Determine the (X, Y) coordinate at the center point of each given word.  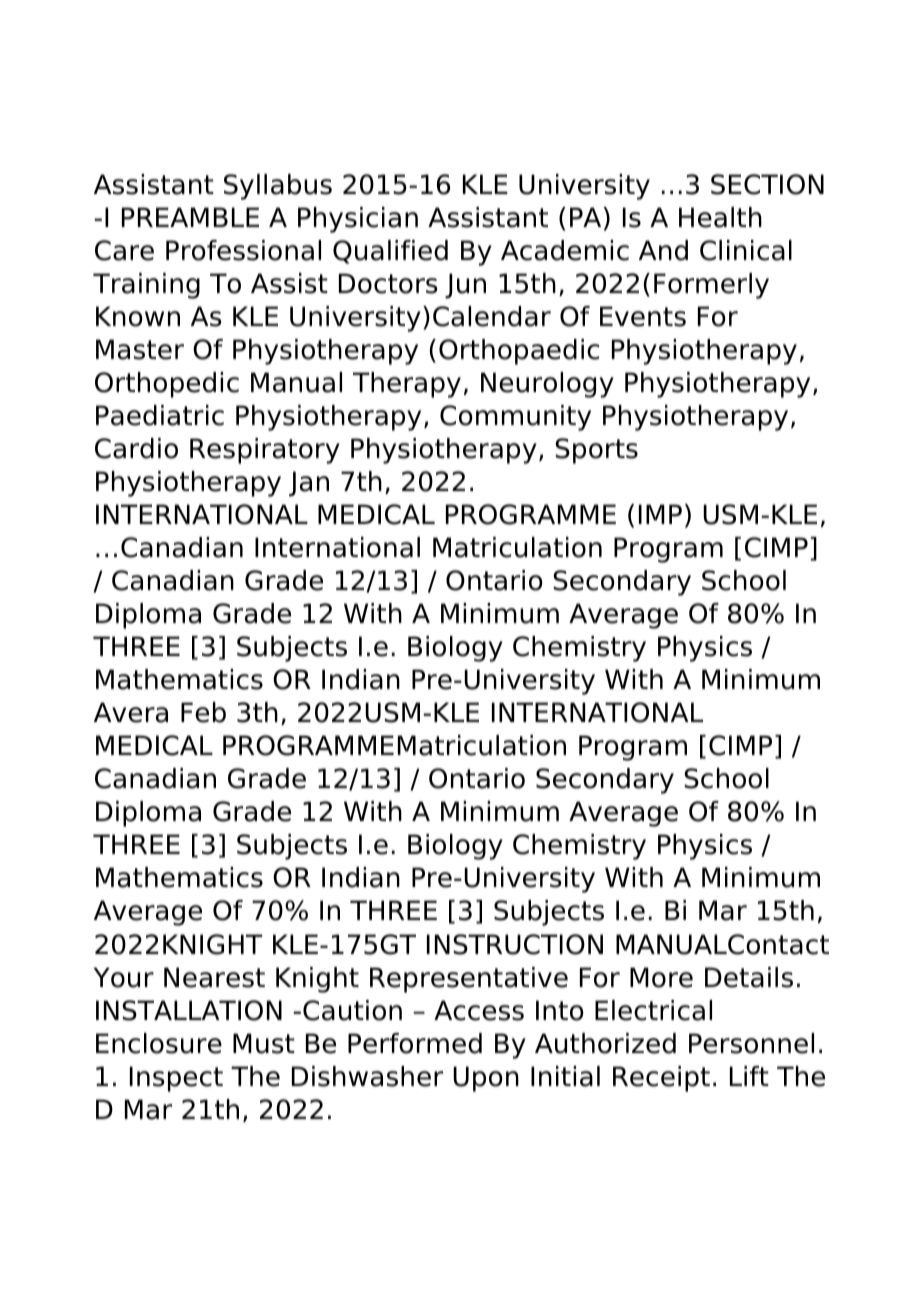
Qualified (390, 252)
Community (515, 418)
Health (720, 217)
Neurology (547, 385)
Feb (203, 712)
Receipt (661, 1079)
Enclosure (159, 1043)
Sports (596, 451)
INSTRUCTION (515, 944)
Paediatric (160, 415)
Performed (415, 1043)
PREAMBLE (190, 217)
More (661, 977)
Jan (309, 484)
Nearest (214, 977)
